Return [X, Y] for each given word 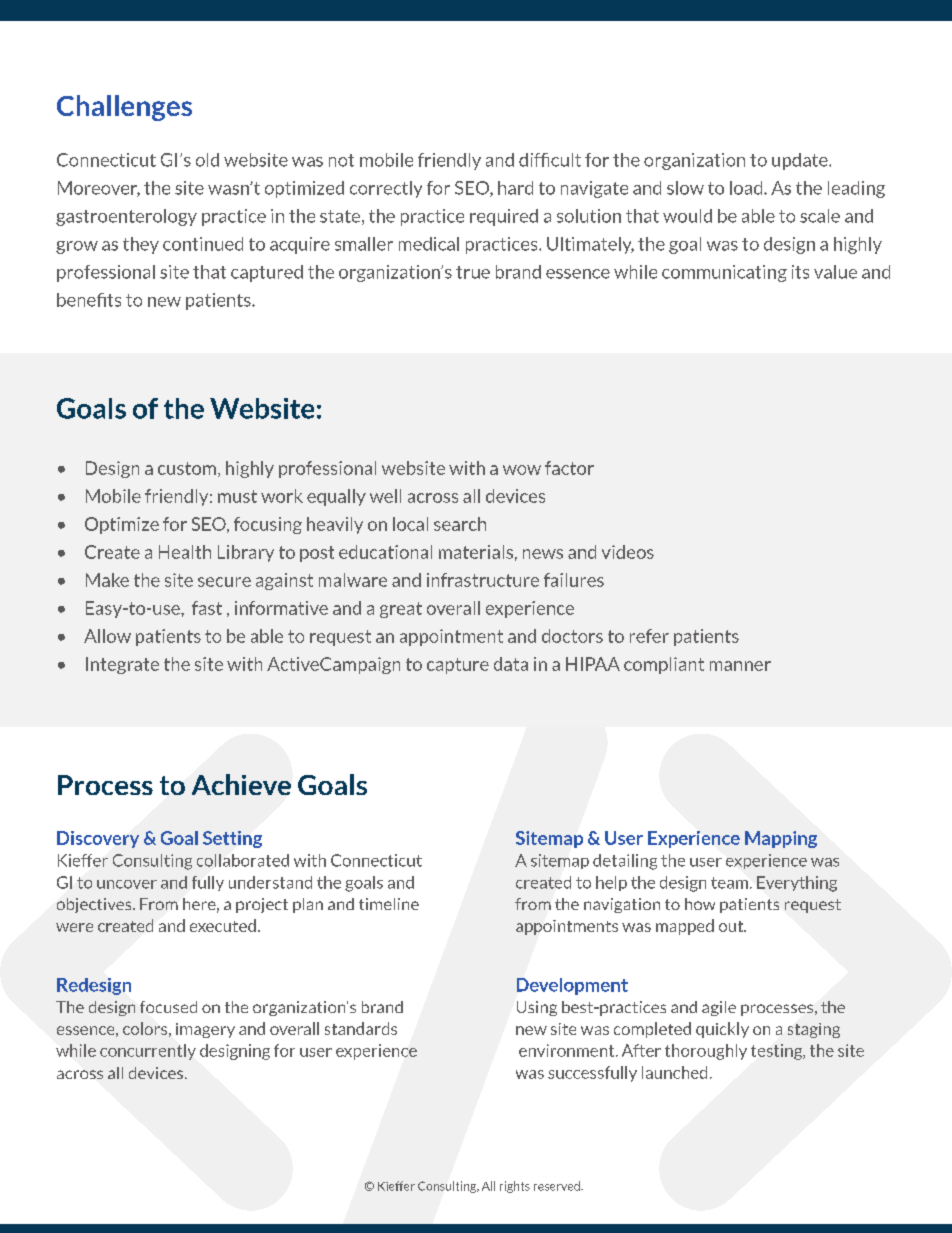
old [207, 160]
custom [187, 468]
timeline [389, 904]
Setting [232, 839]
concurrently [148, 1052]
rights [515, 1187]
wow [522, 470]
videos [628, 552]
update [801, 161]
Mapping [781, 839]
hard [515, 188]
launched [674, 1072]
